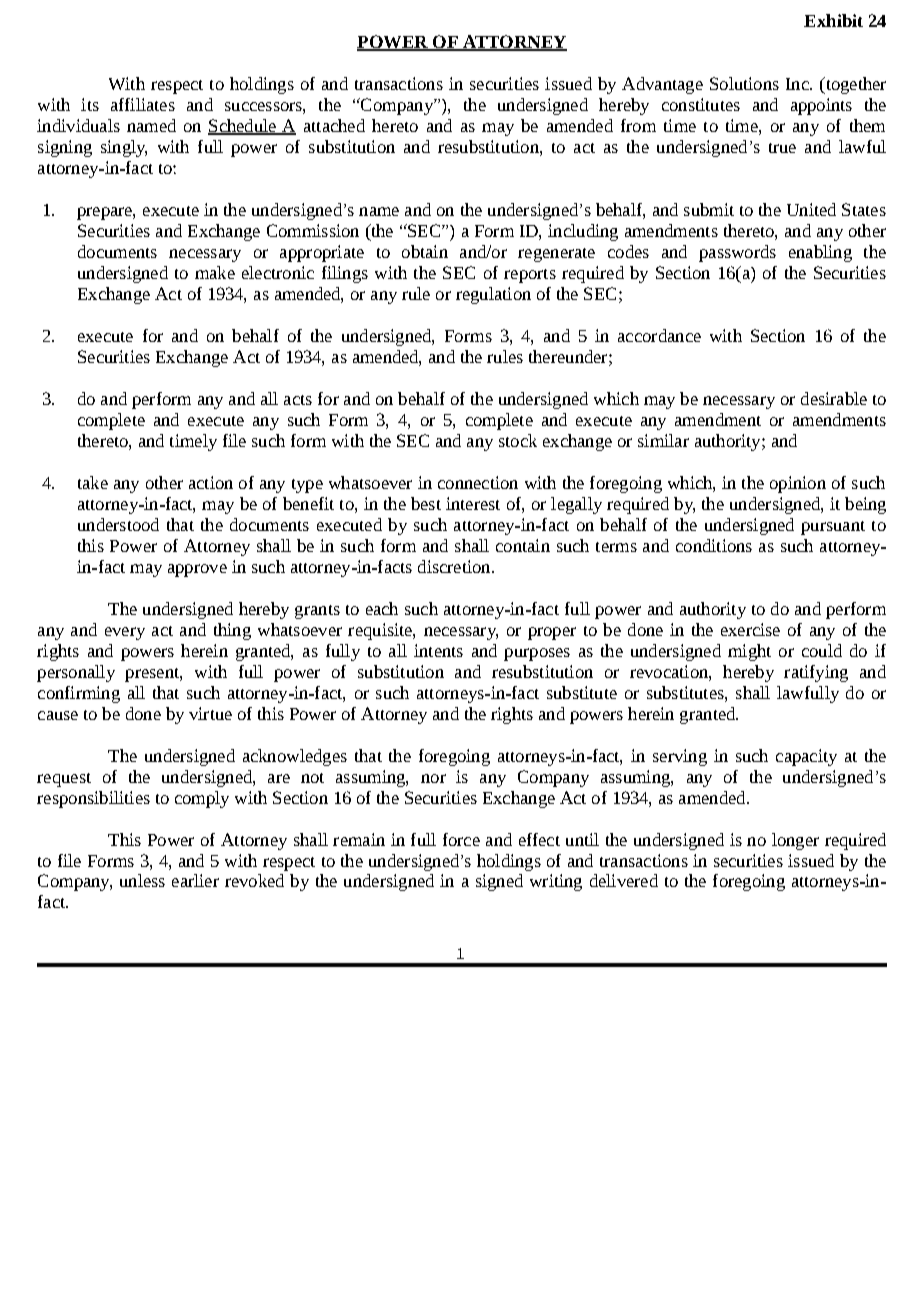 This screenshot has height=1308, width=924. Describe the element at coordinates (811, 209) in the screenshot. I see `United` at that location.
